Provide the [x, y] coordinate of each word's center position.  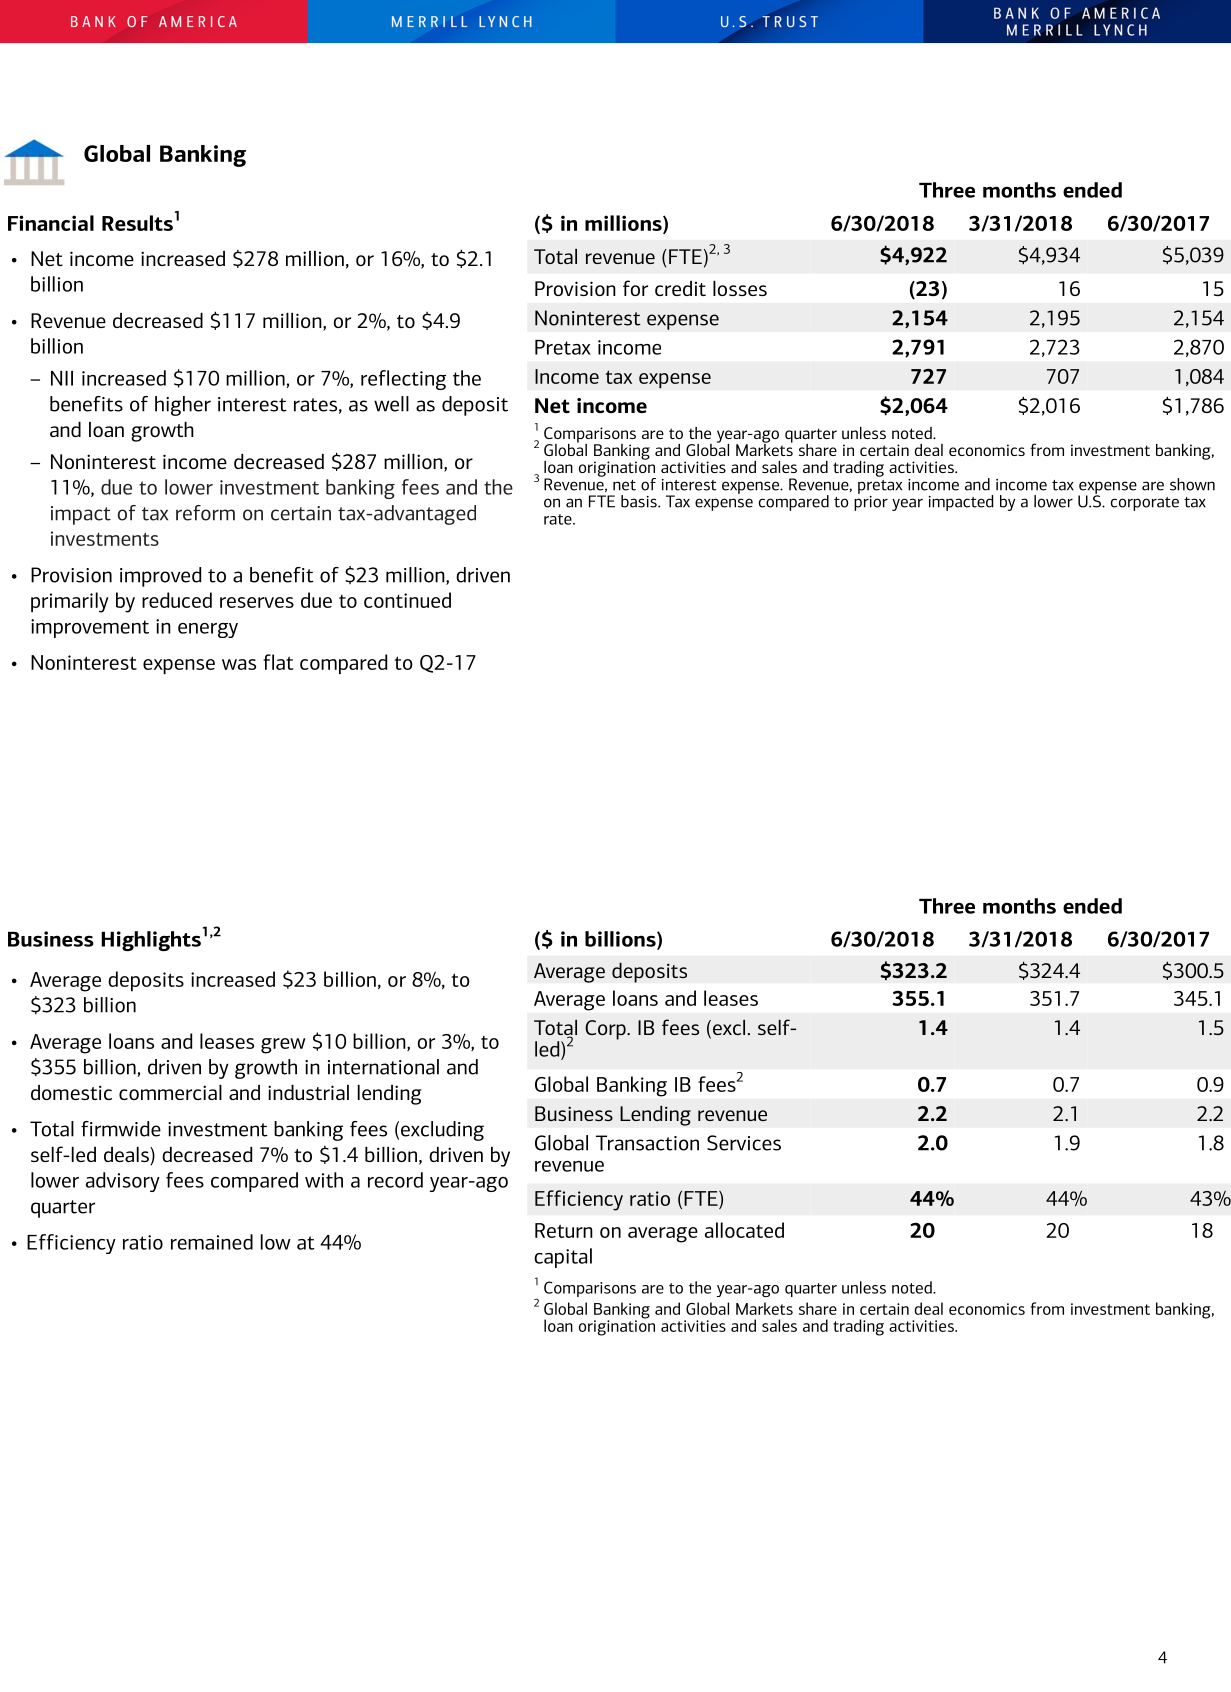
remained [212, 1242]
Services [744, 1143]
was [239, 664]
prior [871, 502]
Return [564, 1230]
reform [205, 513]
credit [680, 288]
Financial [51, 223]
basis [640, 501]
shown [1192, 484]
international [383, 1067]
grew [283, 1046]
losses [740, 288]
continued [407, 600]
